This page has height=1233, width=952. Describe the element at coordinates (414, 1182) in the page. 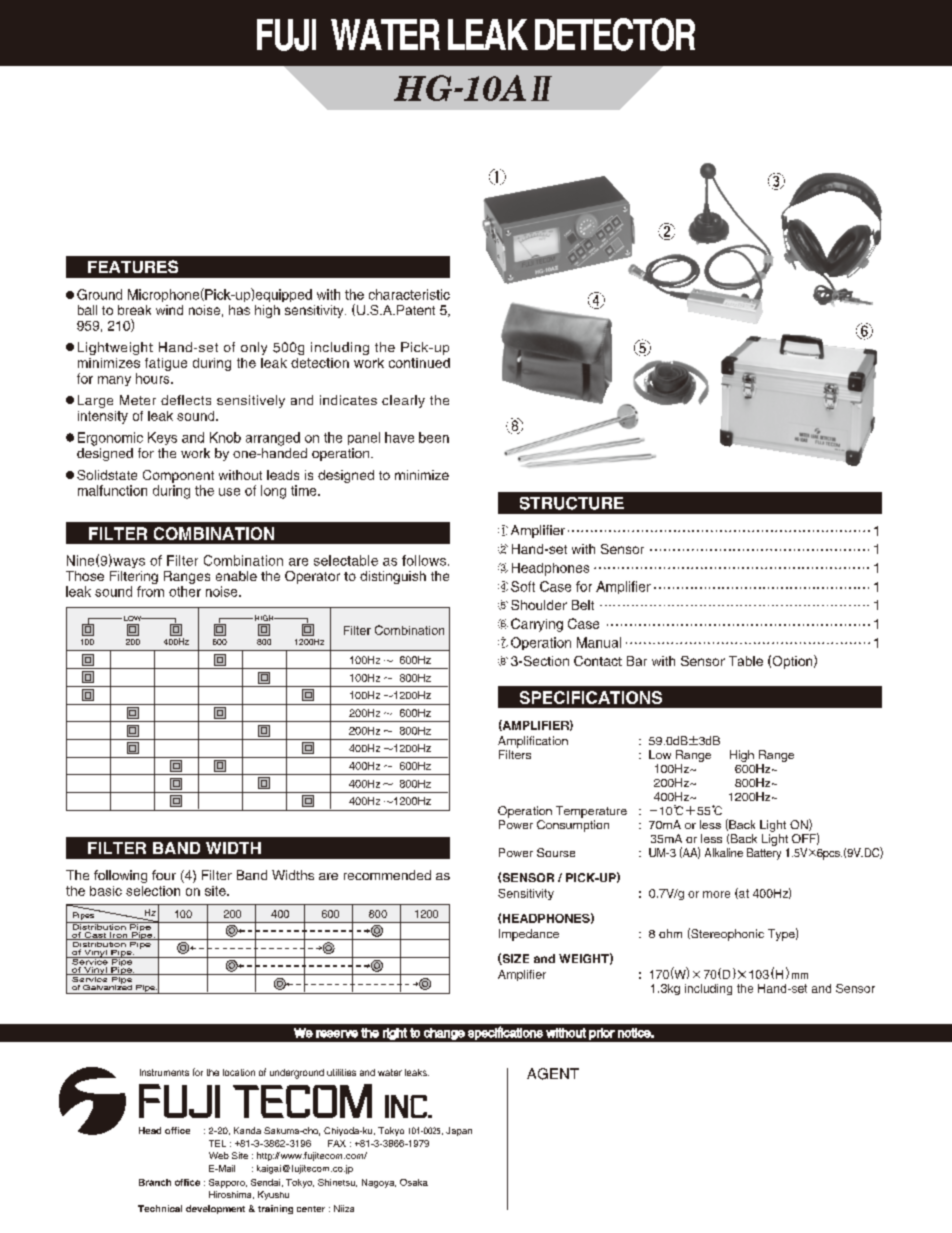

I see `Osaka` at that location.
